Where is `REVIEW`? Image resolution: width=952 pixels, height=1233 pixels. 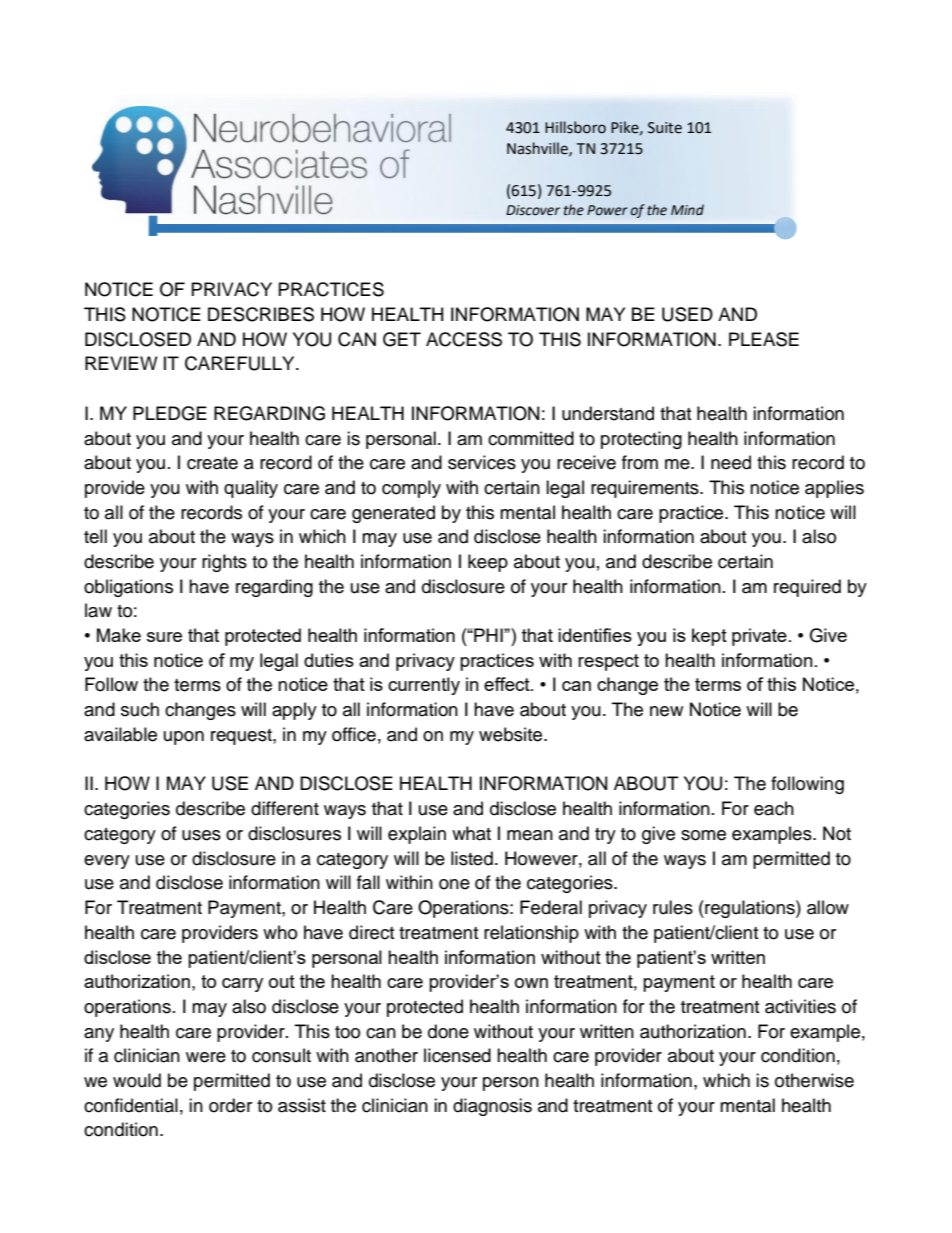 REVIEW is located at coordinates (121, 363).
